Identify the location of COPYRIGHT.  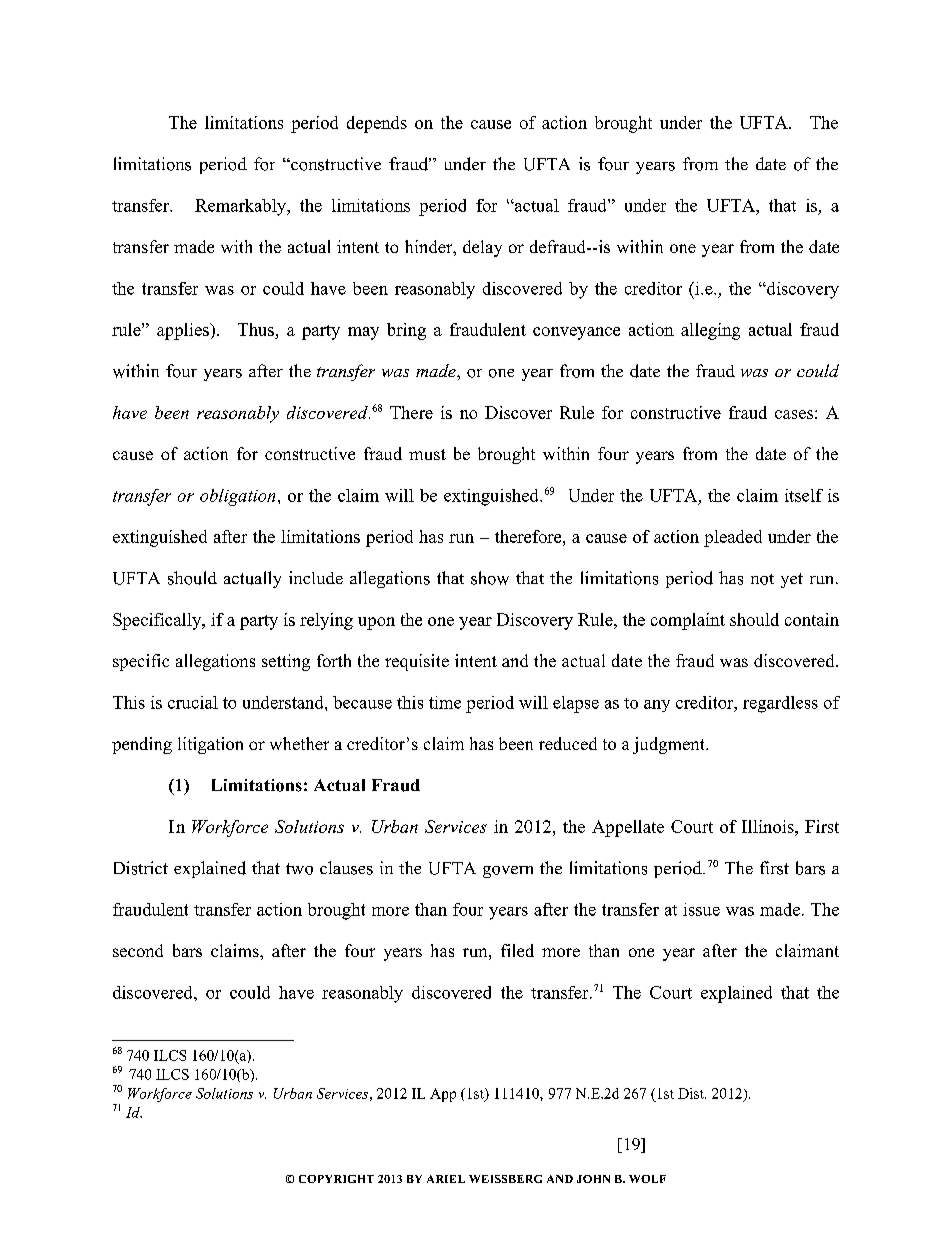
(336, 1179).
